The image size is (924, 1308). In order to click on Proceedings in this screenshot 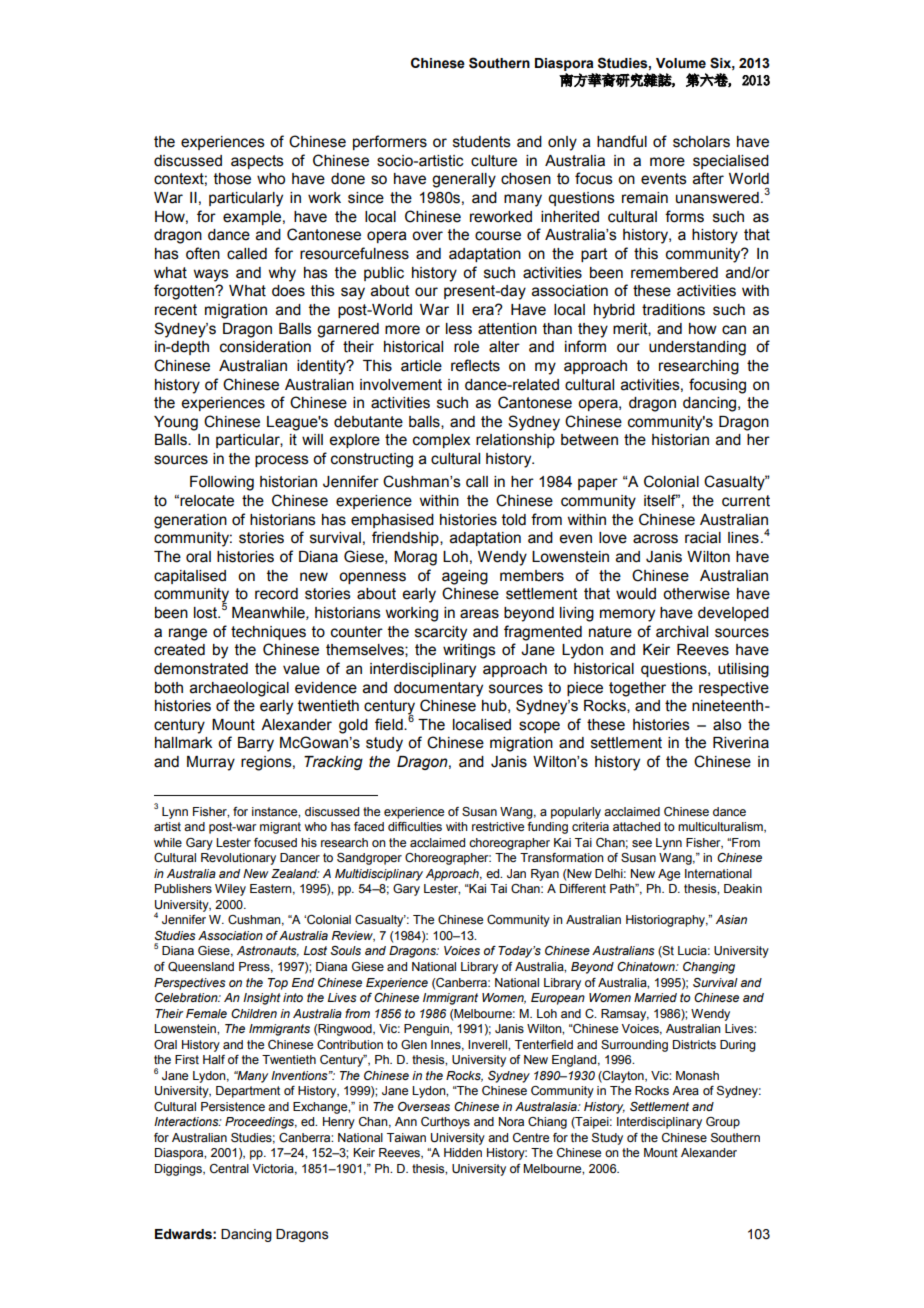, I will do `click(261, 1123)`.
